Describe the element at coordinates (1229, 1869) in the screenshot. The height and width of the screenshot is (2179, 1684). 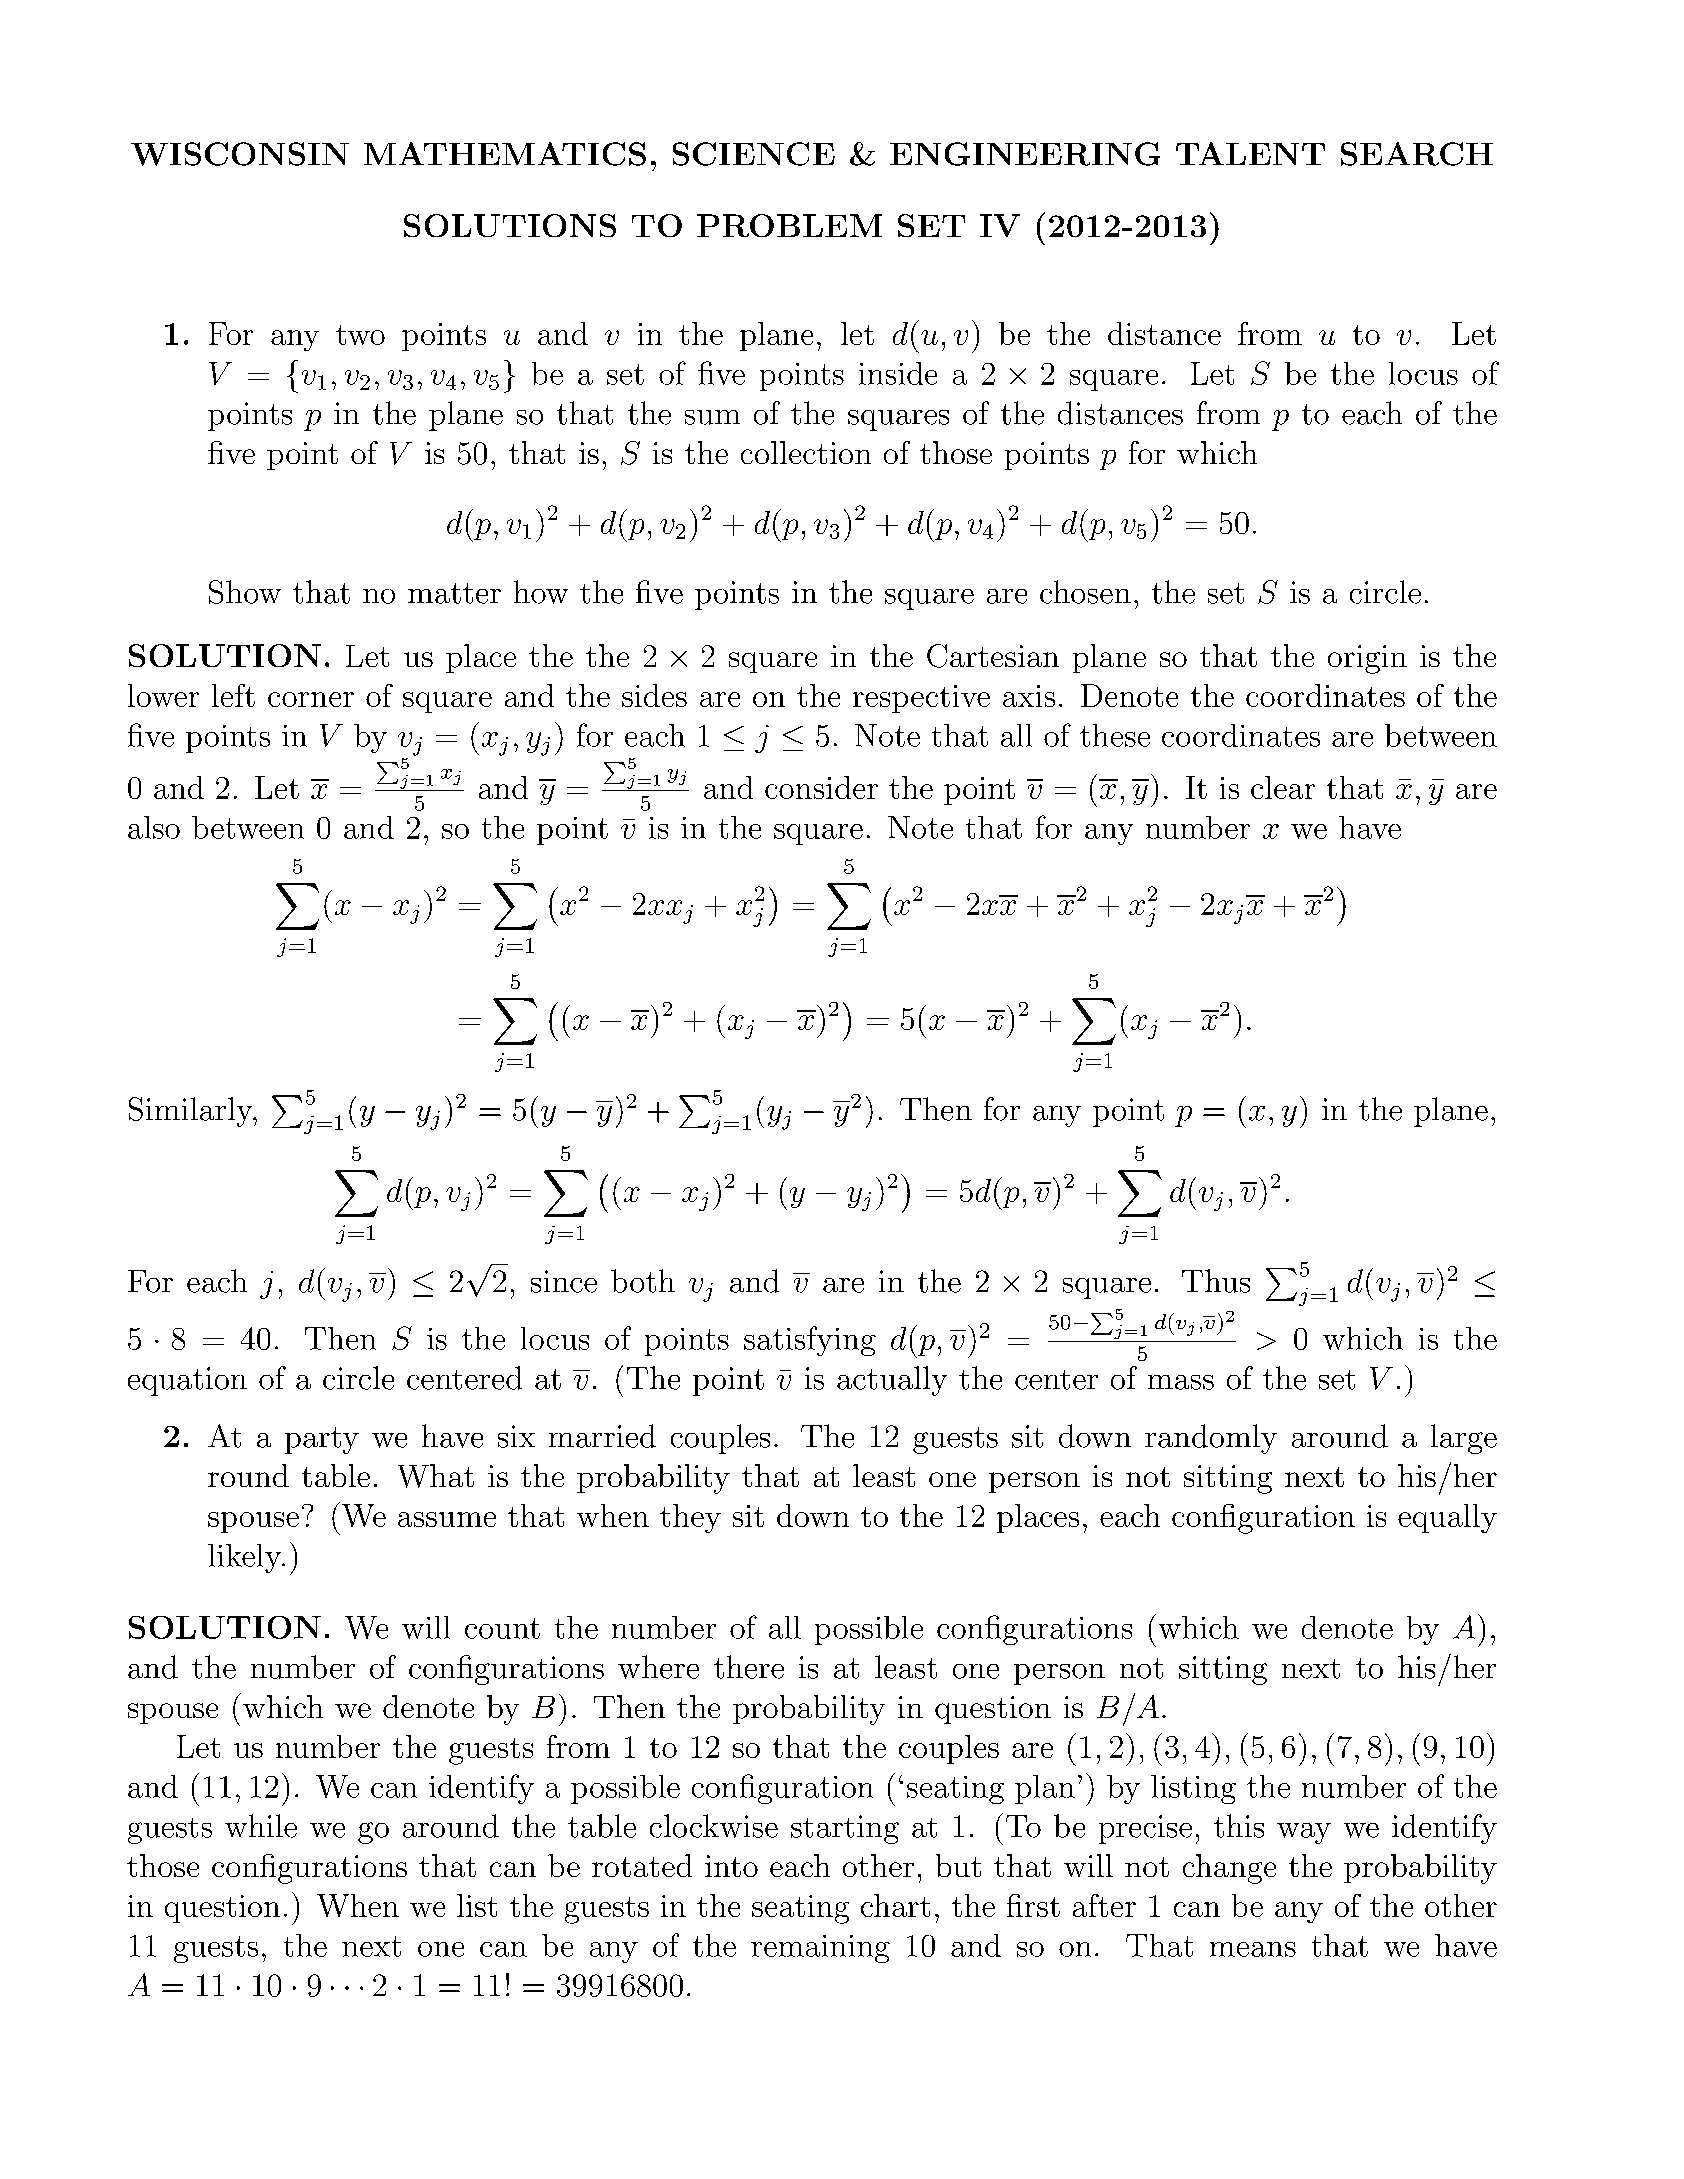
I see `change` at that location.
